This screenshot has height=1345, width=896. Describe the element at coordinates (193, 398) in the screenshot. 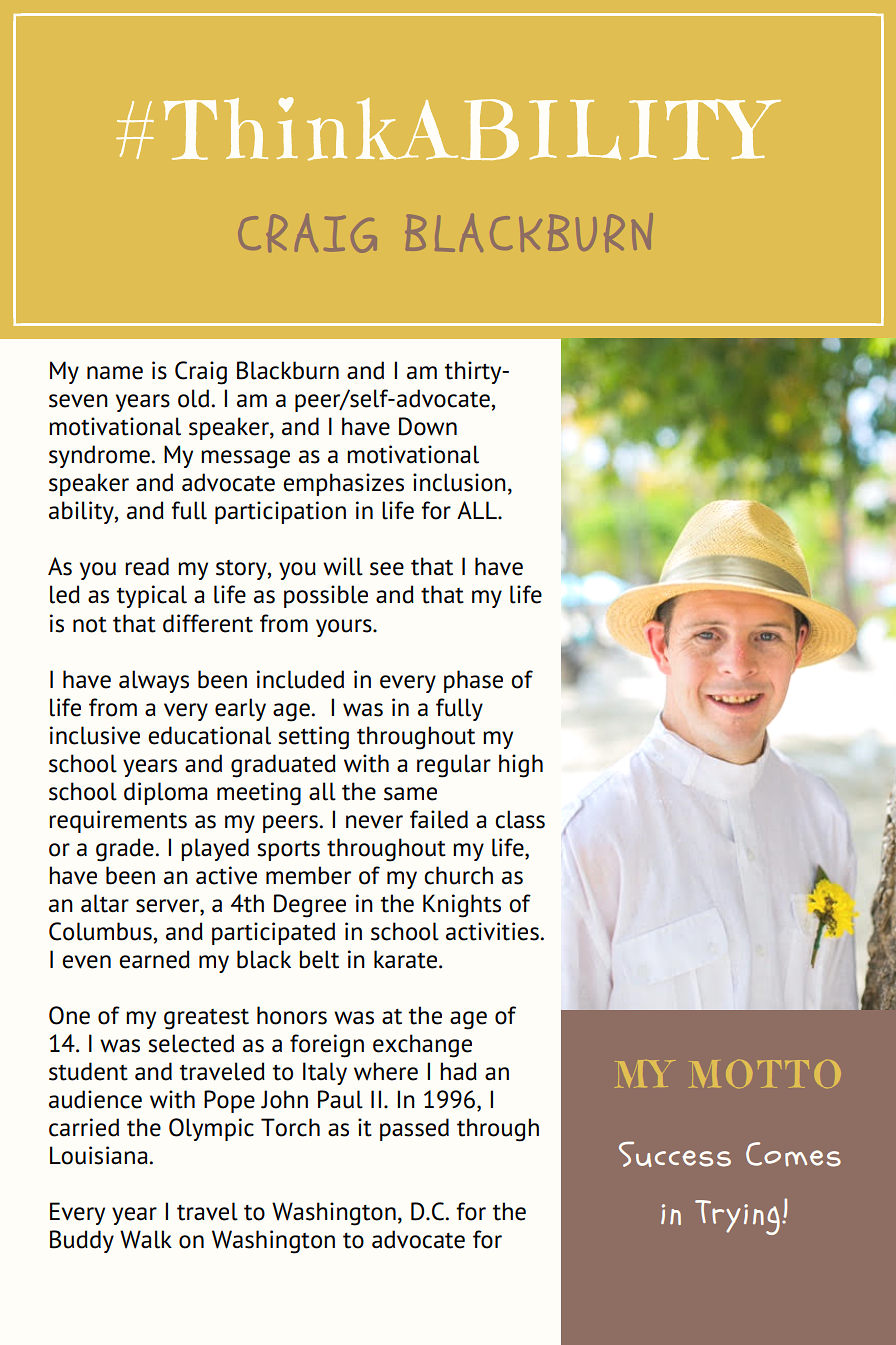

I see `old` at that location.
